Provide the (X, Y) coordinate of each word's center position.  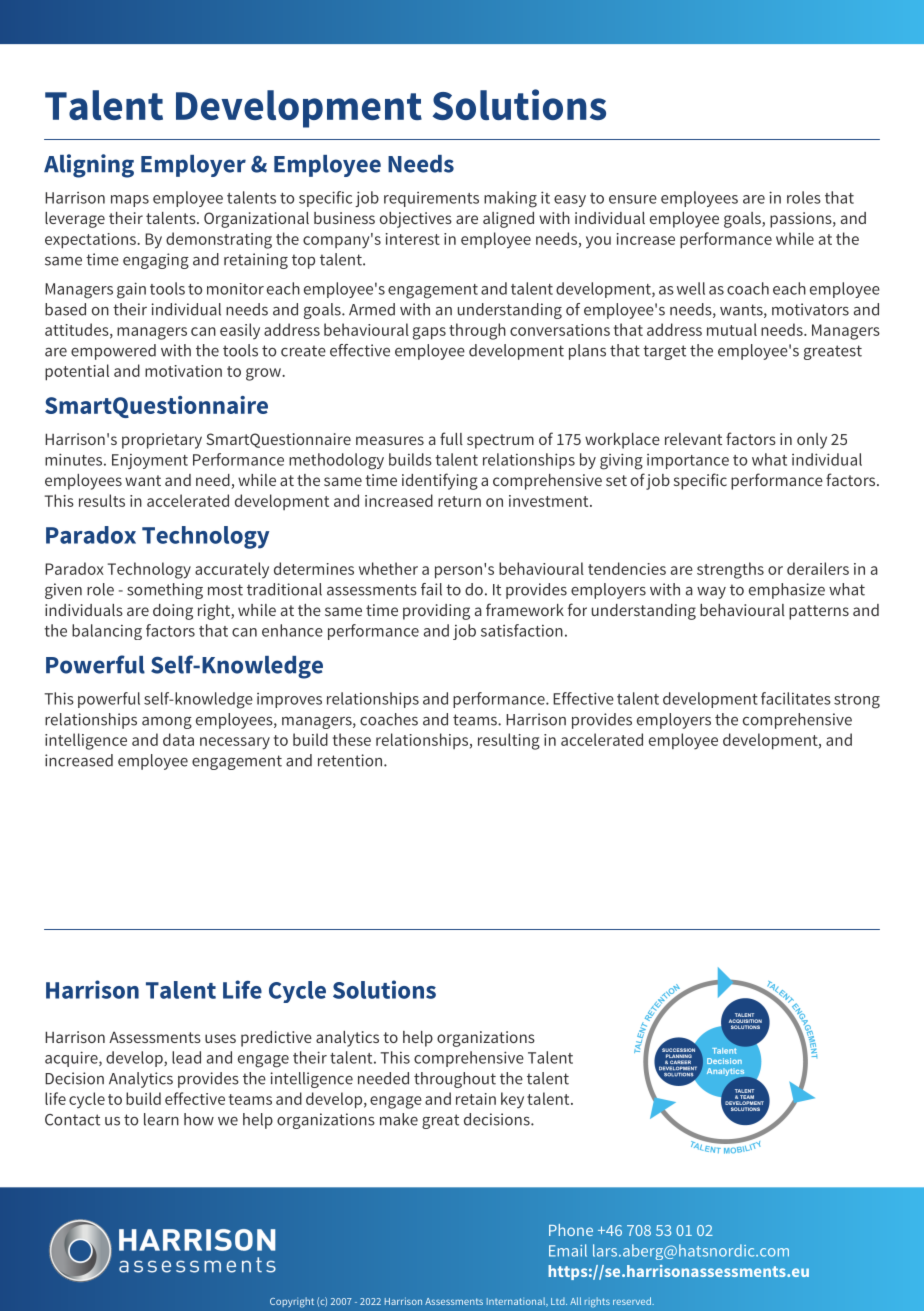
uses (220, 1038)
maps (130, 201)
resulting (509, 741)
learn (161, 1119)
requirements (431, 199)
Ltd (559, 1301)
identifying (440, 481)
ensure (633, 199)
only (812, 441)
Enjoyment (150, 461)
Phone (571, 1230)
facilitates (796, 698)
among (167, 722)
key (512, 1100)
